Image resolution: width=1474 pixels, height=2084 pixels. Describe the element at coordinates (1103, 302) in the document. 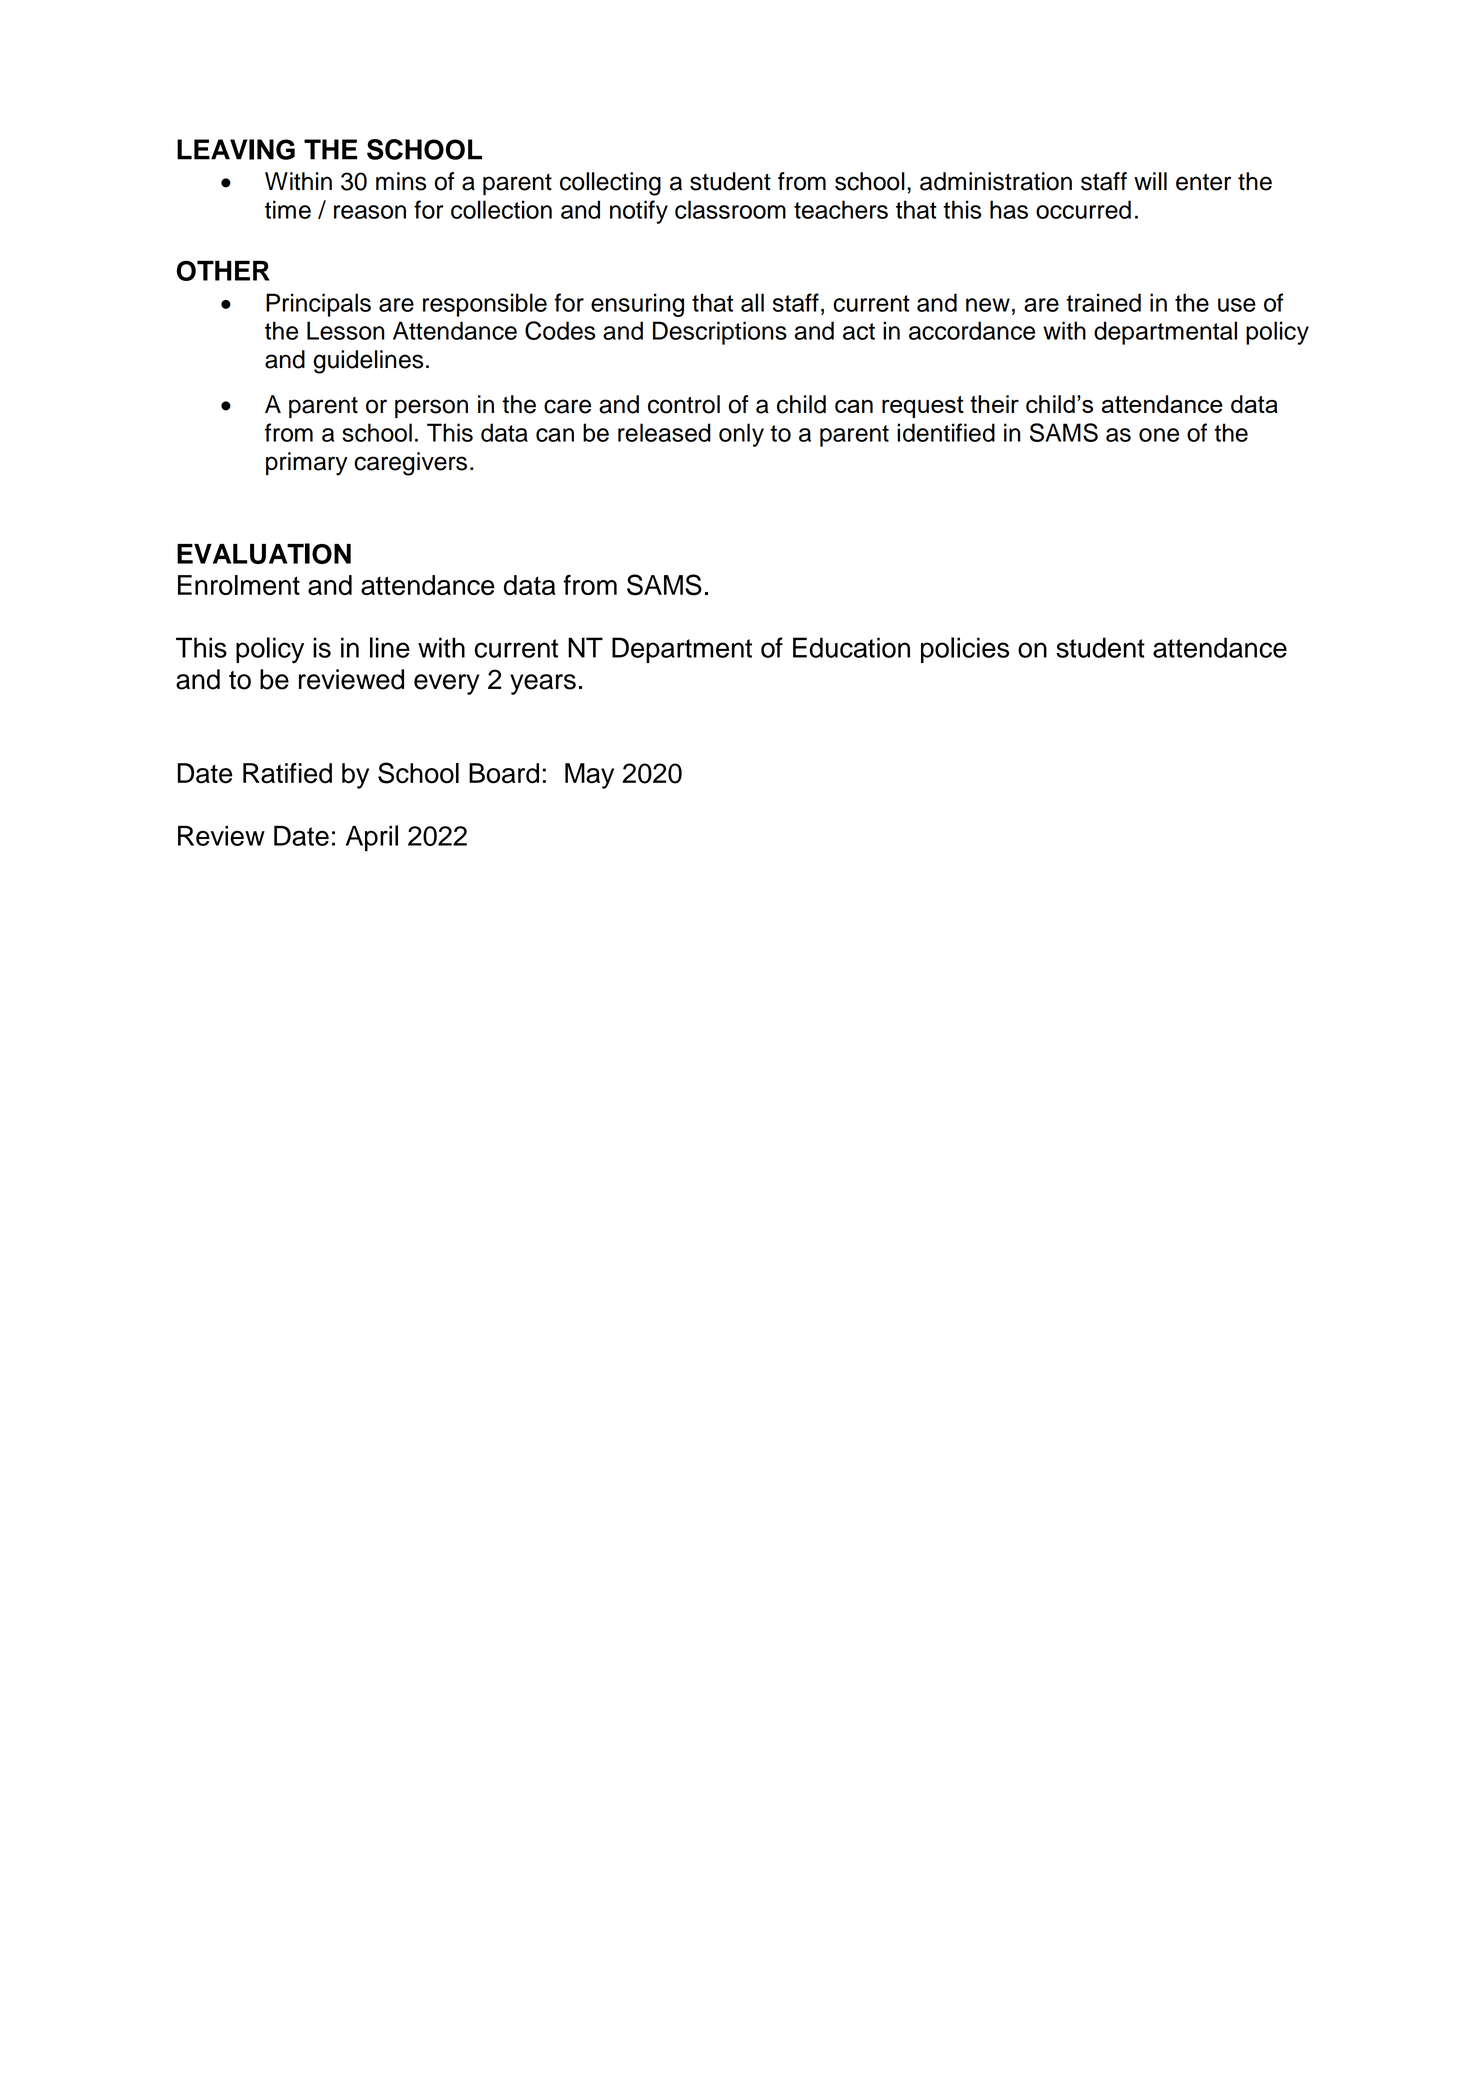

I see `trained` at that location.
